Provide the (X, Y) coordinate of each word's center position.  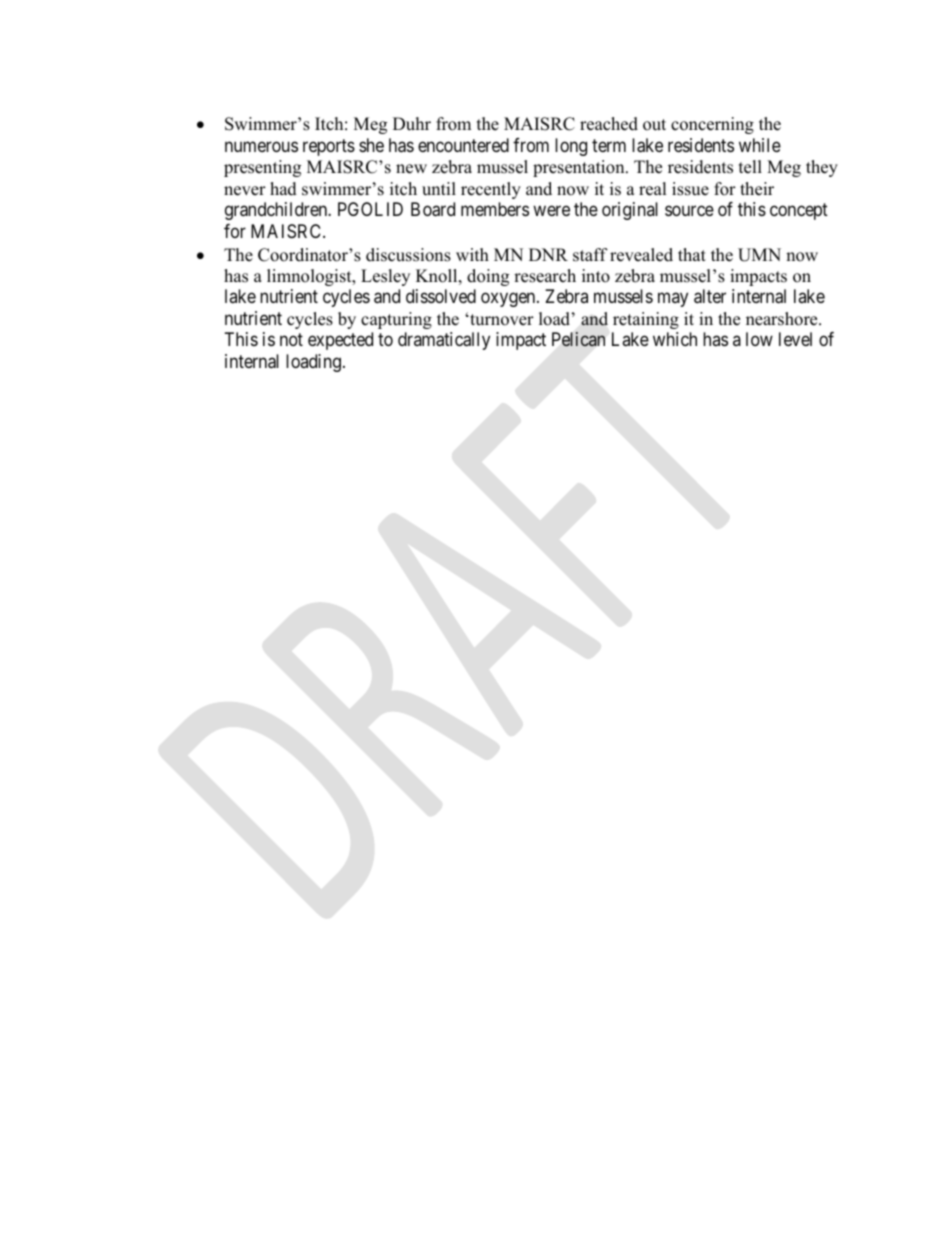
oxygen (509, 300)
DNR (548, 254)
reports (329, 147)
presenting (262, 168)
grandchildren (277, 211)
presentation (580, 168)
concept (799, 211)
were (551, 211)
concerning (712, 125)
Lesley (385, 277)
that (692, 254)
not (291, 340)
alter (710, 296)
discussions (408, 255)
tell (750, 167)
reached (609, 124)
